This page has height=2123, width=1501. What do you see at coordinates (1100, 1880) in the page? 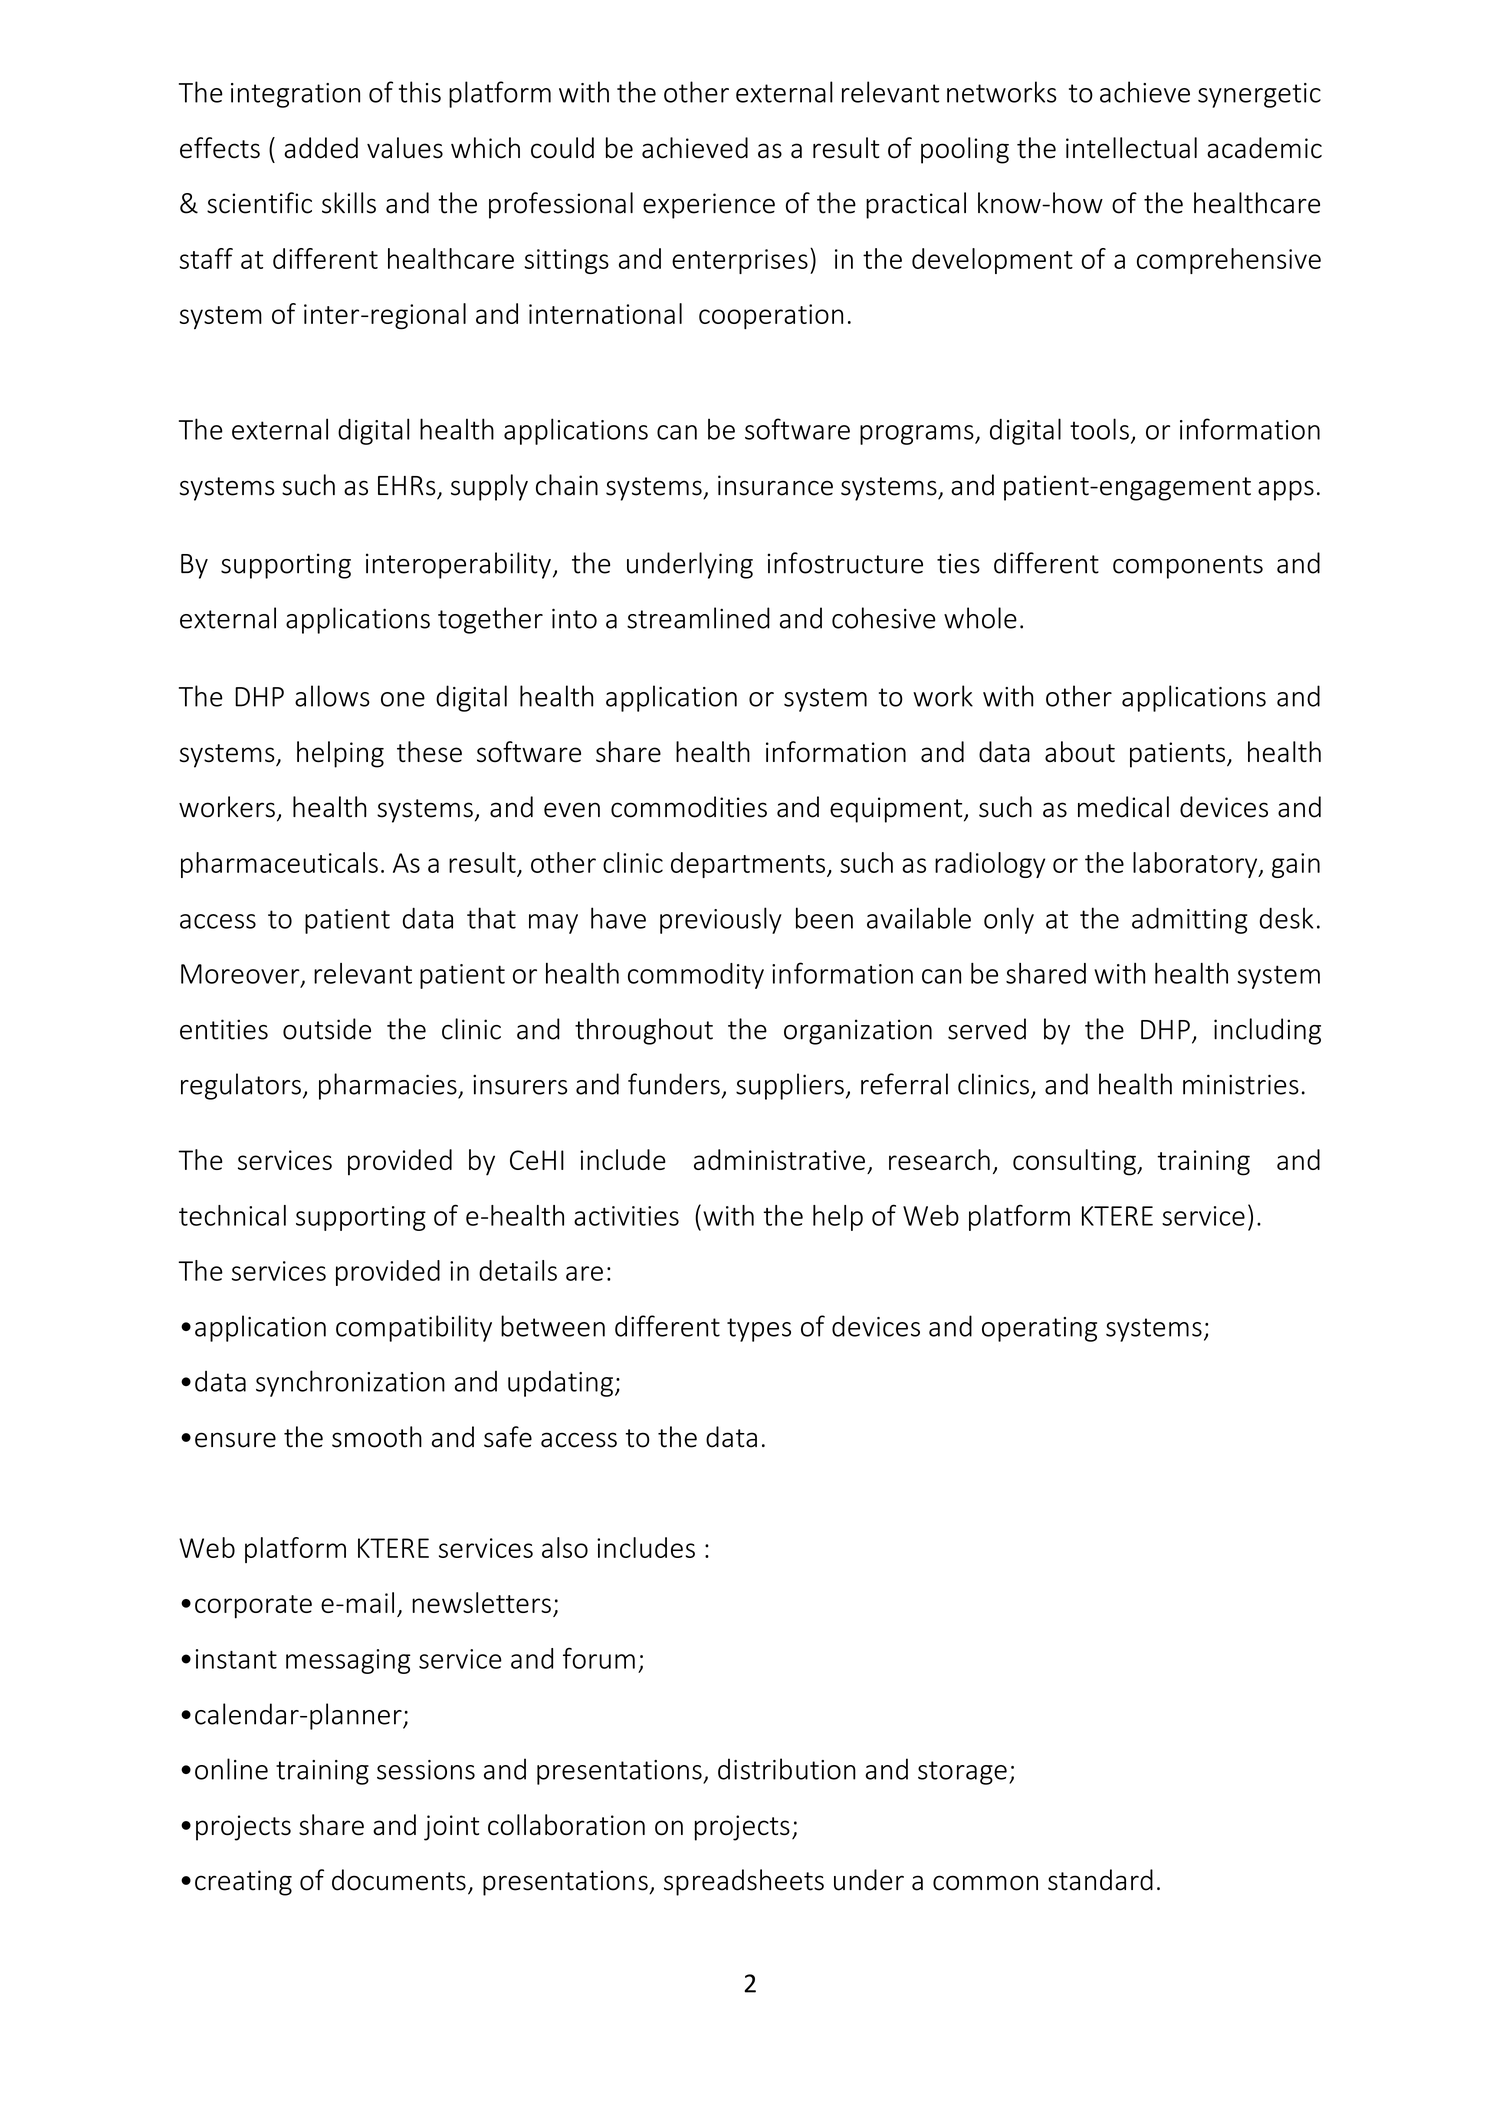
I see `standard` at bounding box center [1100, 1880].
